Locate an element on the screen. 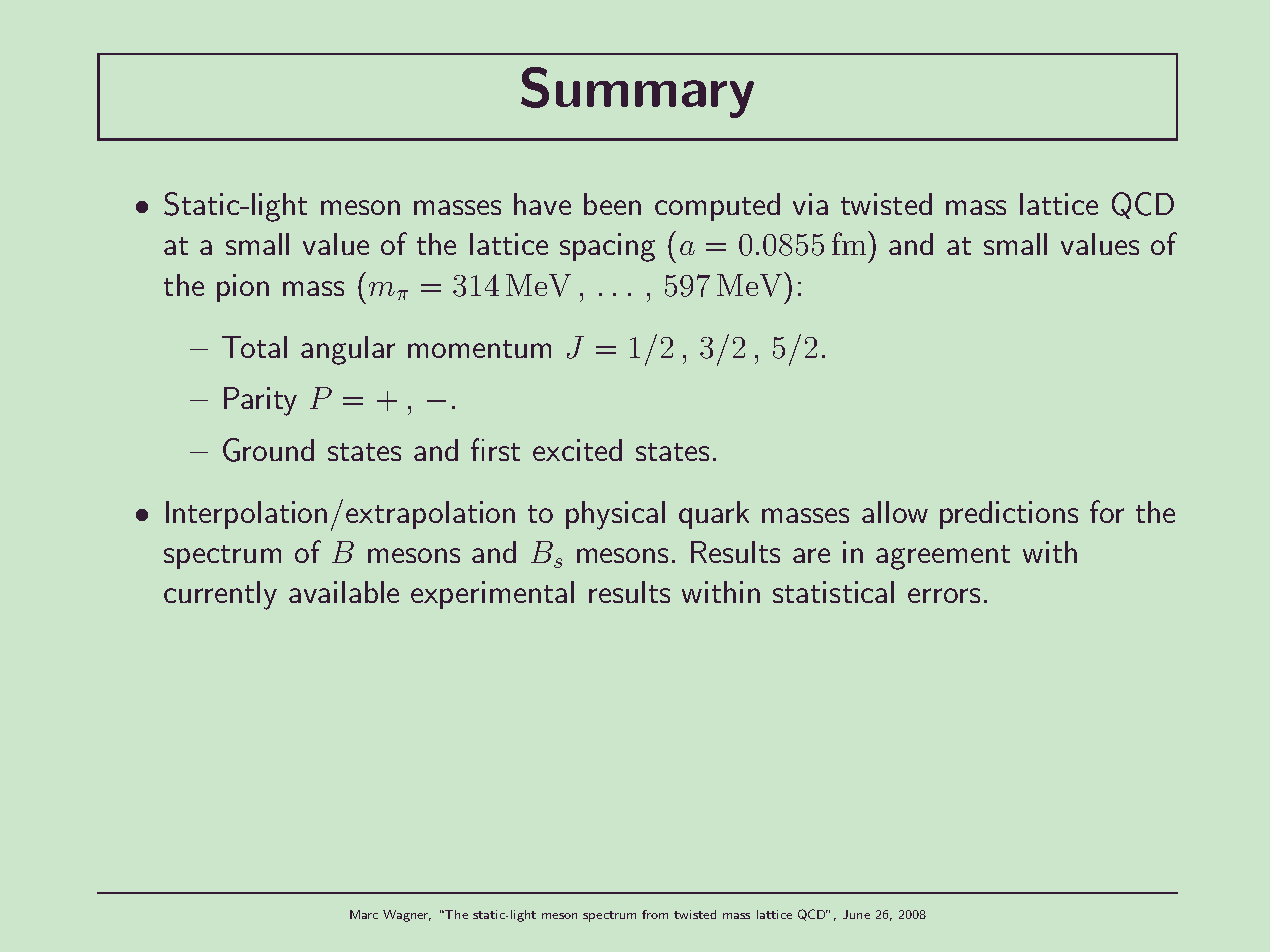 This screenshot has height=952, width=1270. available is located at coordinates (344, 592).
